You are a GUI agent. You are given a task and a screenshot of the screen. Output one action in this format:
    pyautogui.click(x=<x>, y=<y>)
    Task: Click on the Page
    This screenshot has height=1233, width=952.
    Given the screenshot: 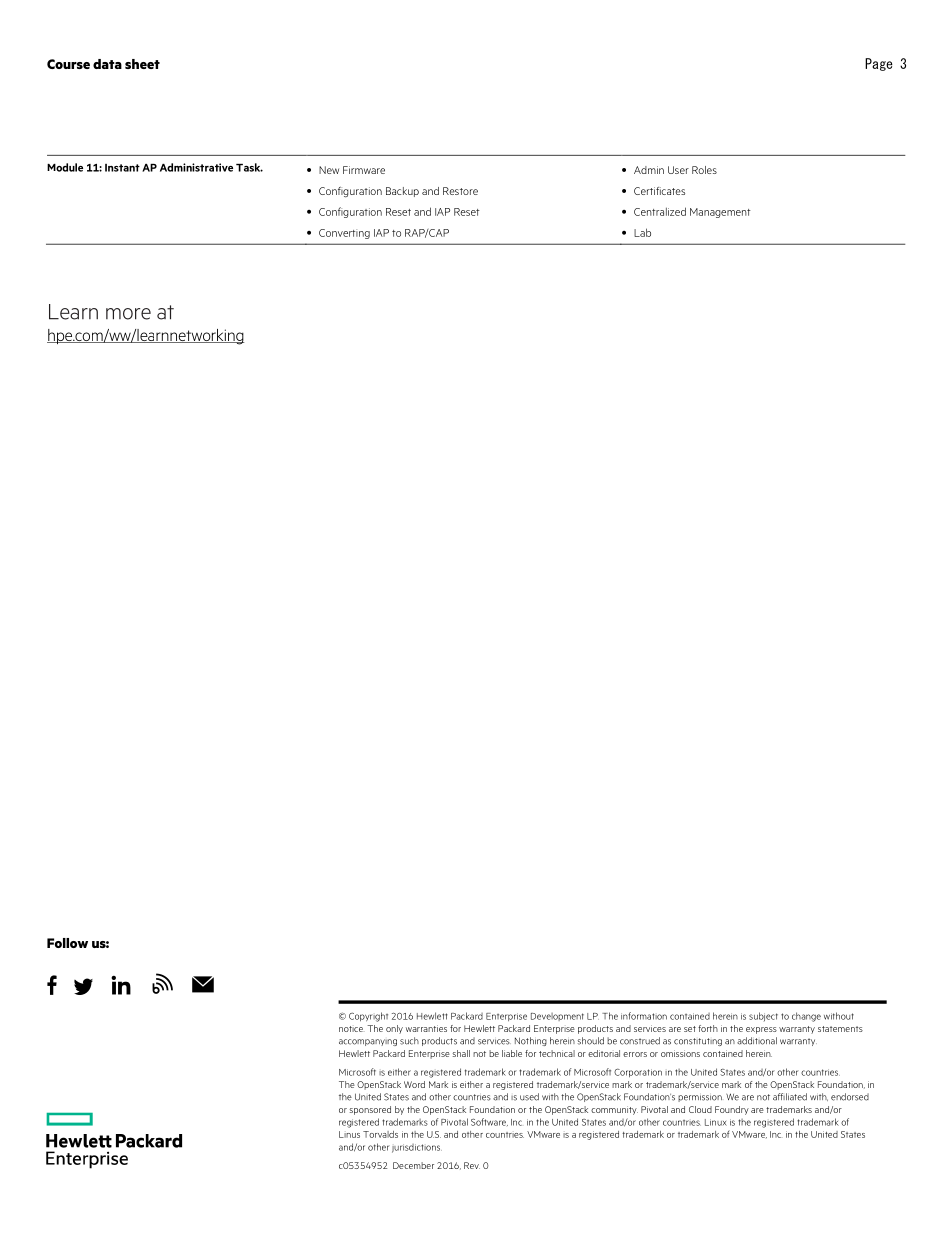 What is the action you would take?
    pyautogui.click(x=879, y=64)
